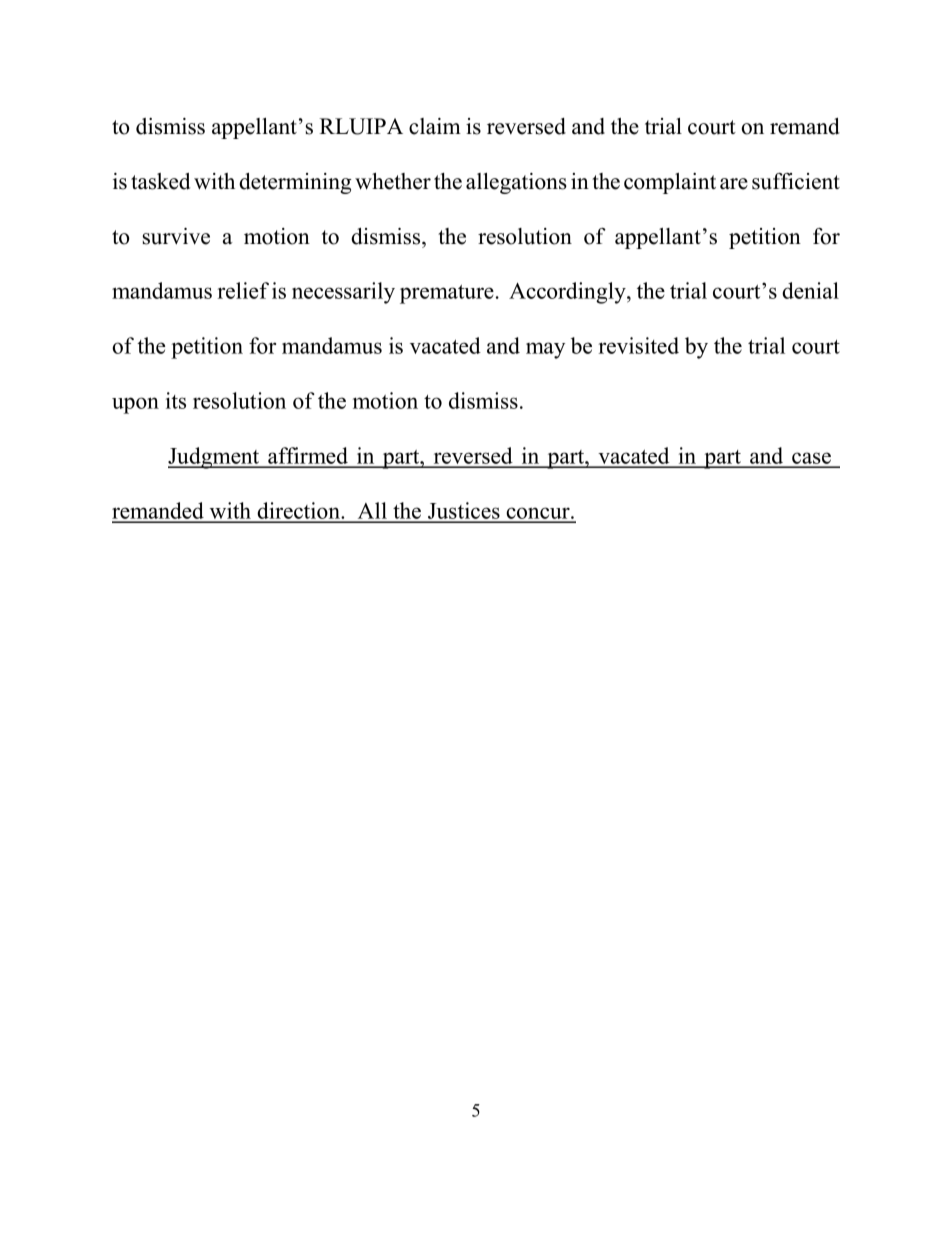 This screenshot has height=1233, width=952. What do you see at coordinates (670, 183) in the screenshot?
I see `complaint` at bounding box center [670, 183].
